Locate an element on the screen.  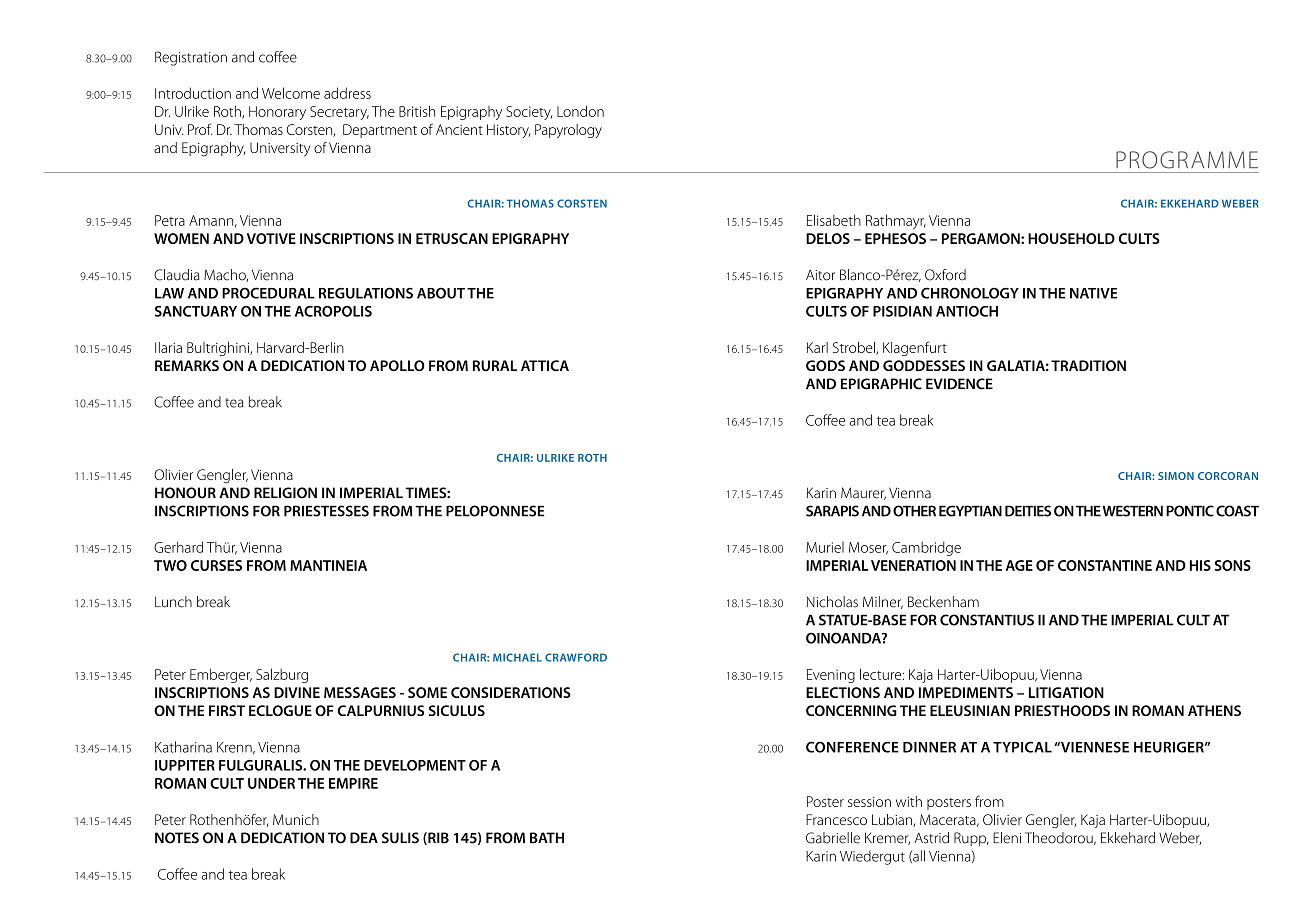
London is located at coordinates (580, 111).
